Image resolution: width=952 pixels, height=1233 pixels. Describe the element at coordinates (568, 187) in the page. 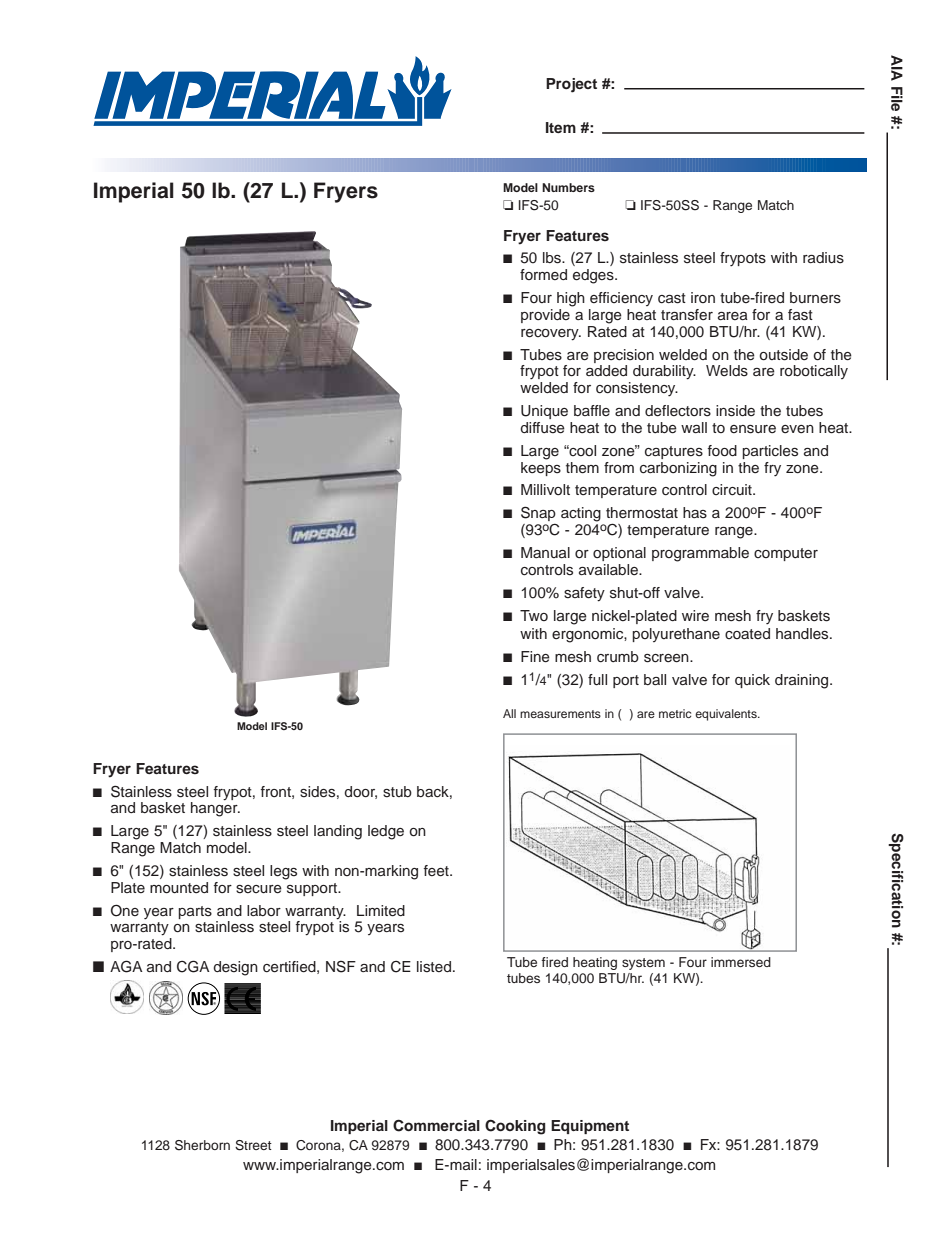

I see `Numbers` at that location.
